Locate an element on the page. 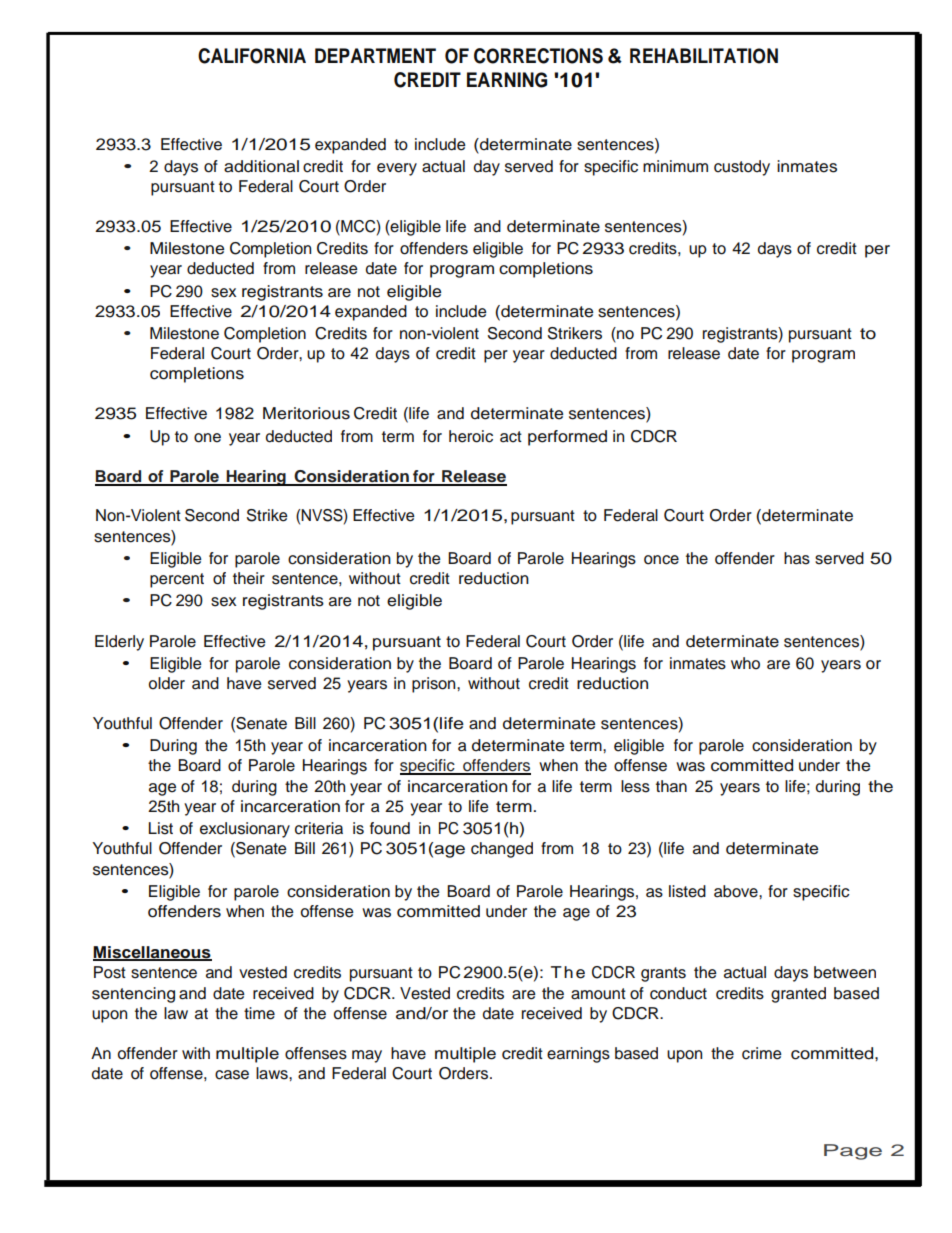  prison is located at coordinates (435, 685).
